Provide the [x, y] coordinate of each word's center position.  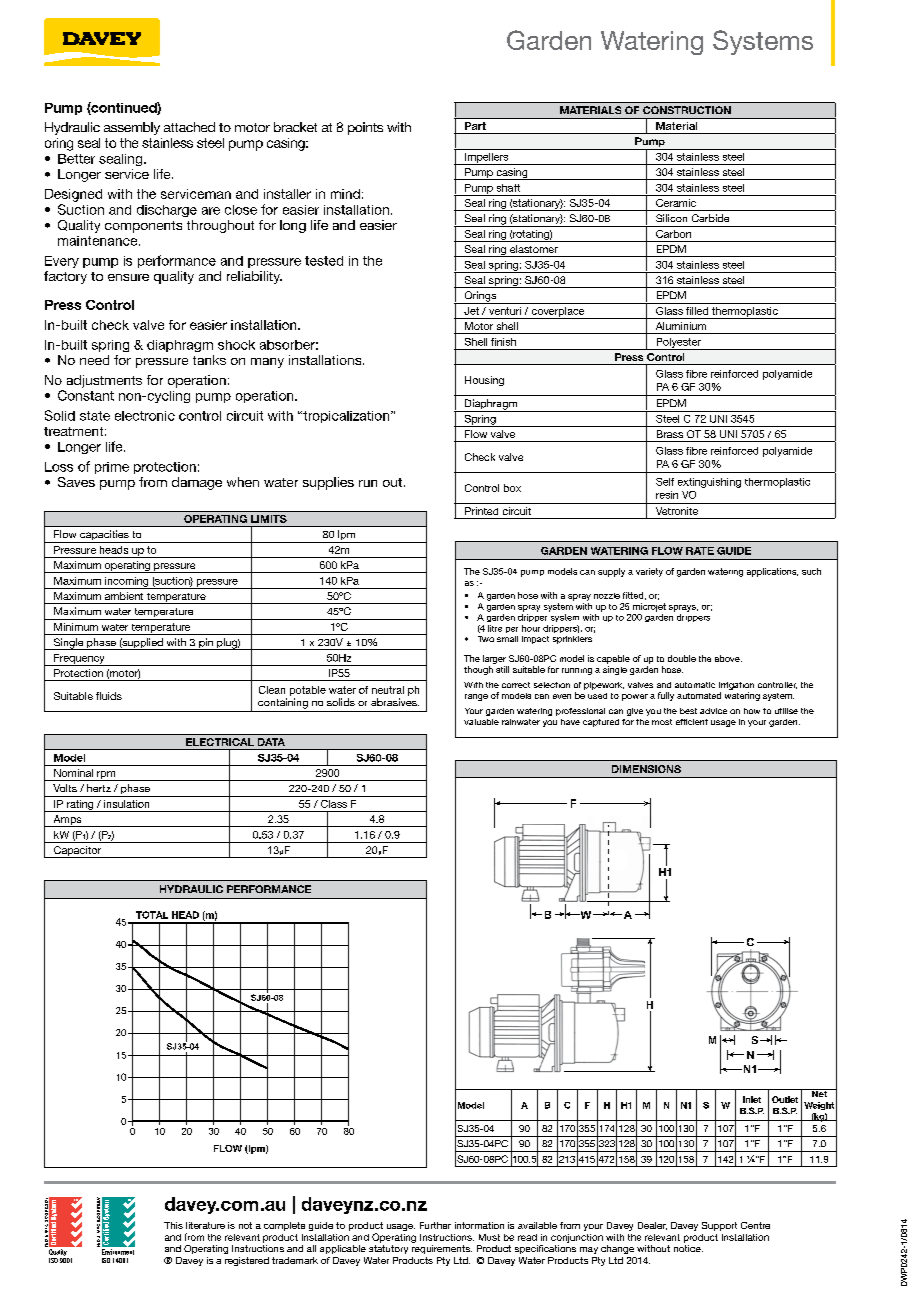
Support [719, 1226]
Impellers [487, 159]
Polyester [678, 344]
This [173, 1225]
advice [713, 711]
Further [435, 1225]
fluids [109, 696]
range [476, 697]
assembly [132, 128]
